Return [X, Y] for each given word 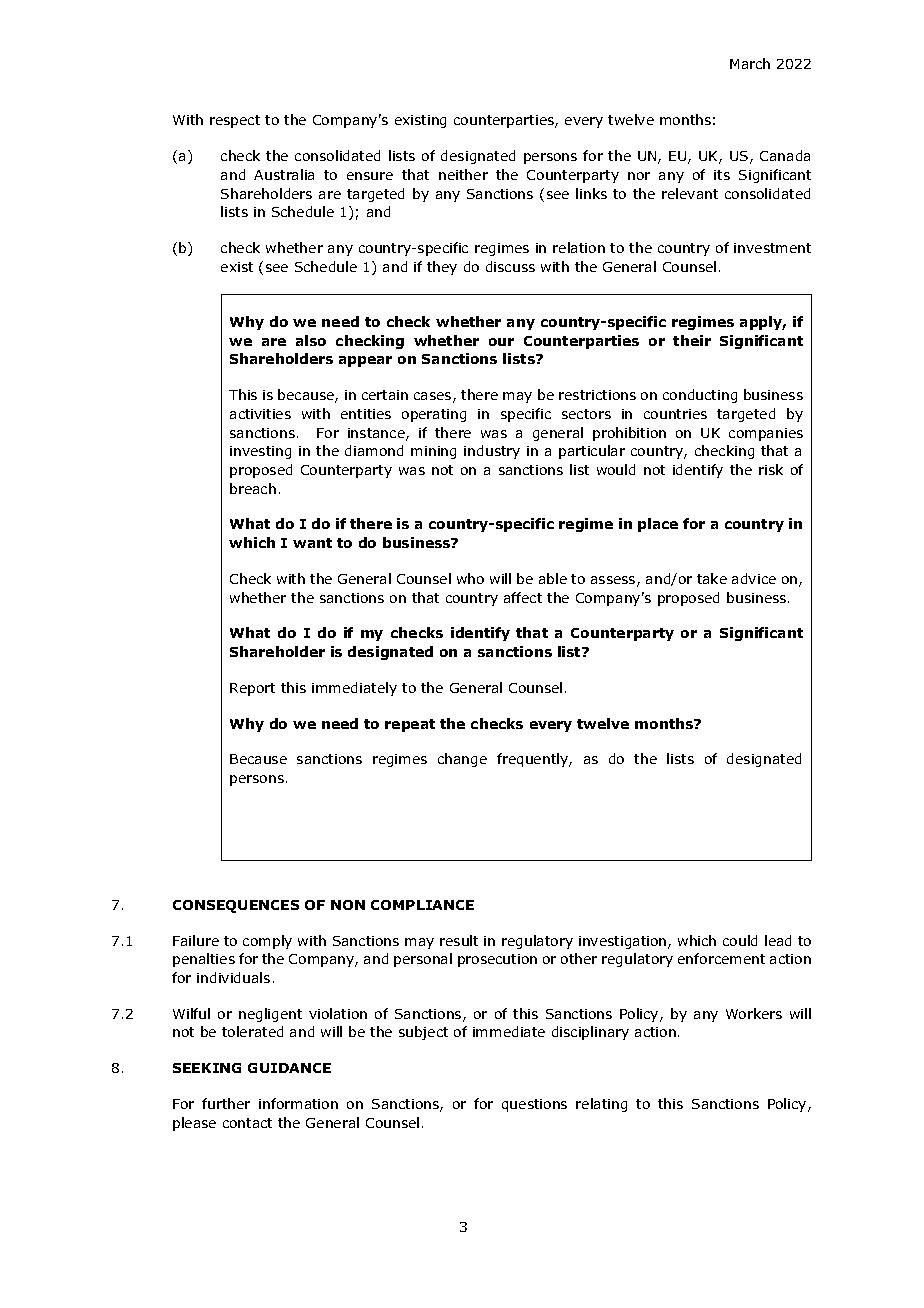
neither [463, 174]
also [311, 340]
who [470, 578]
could [740, 940]
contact [247, 1123]
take [712, 578]
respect [235, 121]
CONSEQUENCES [236, 906]
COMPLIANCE [422, 905]
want [312, 543]
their [692, 340]
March [750, 63]
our [501, 342]
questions [534, 1105]
